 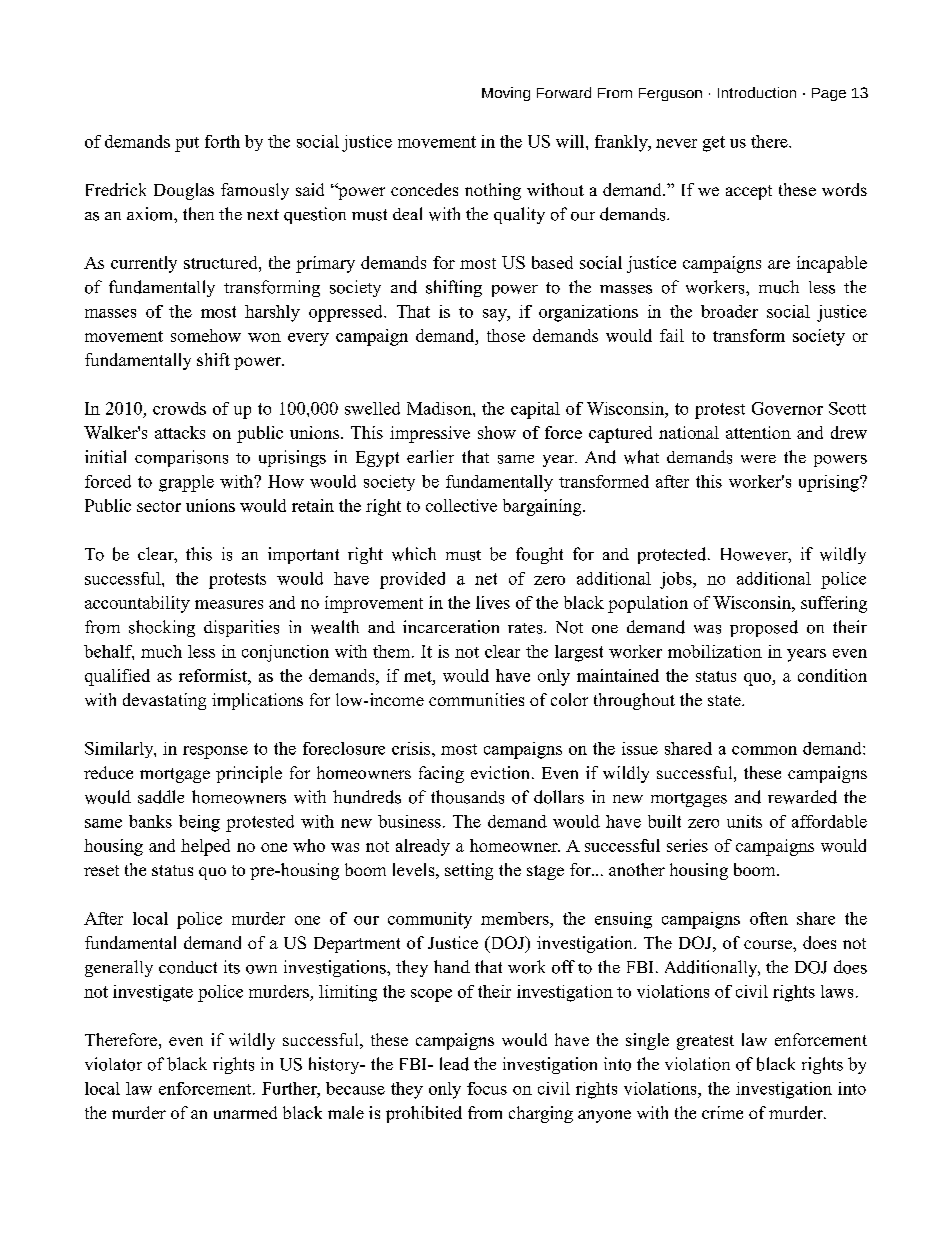 I want to click on lives, so click(x=493, y=602).
